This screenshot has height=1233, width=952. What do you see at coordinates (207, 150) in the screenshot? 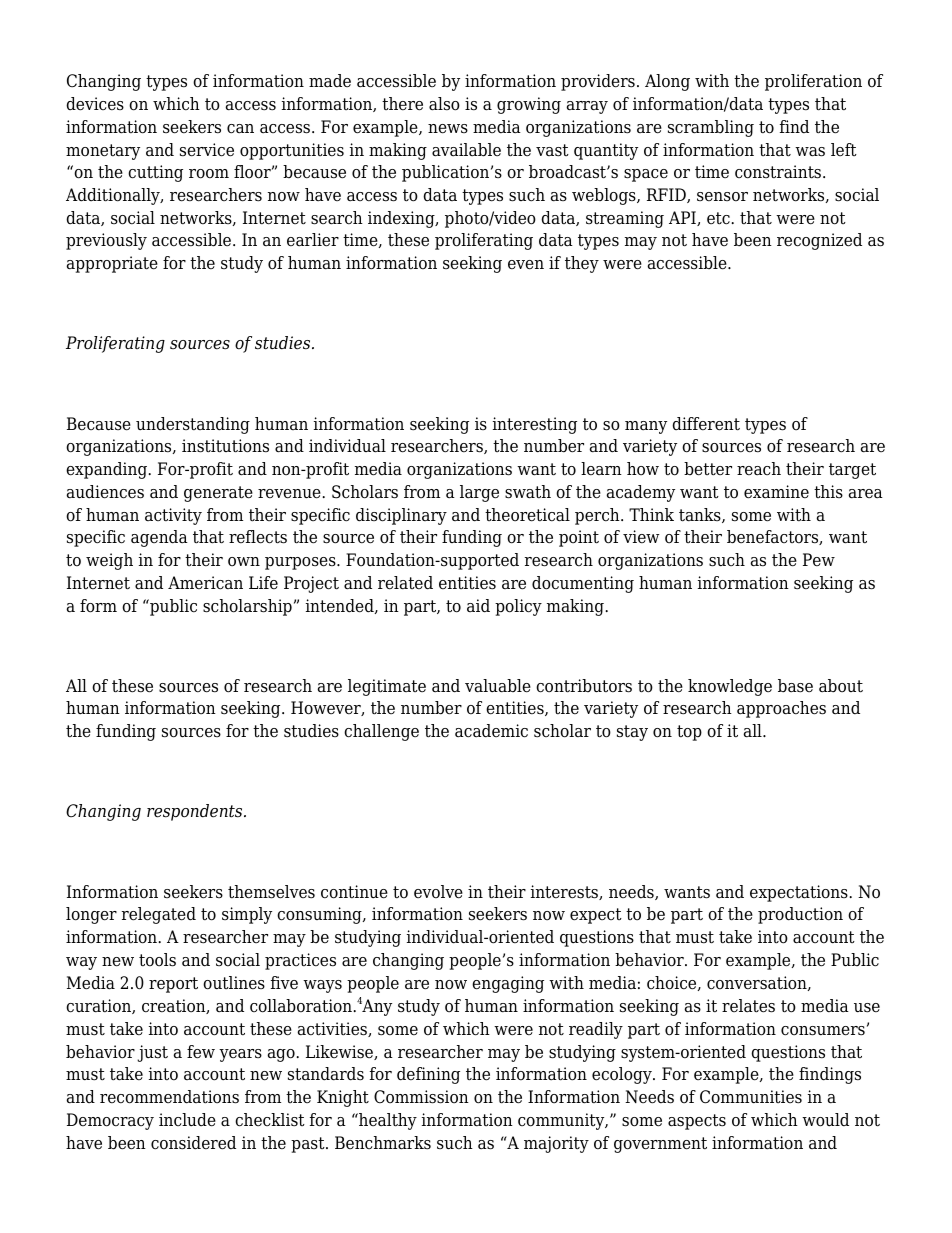
I see `service` at bounding box center [207, 150].
